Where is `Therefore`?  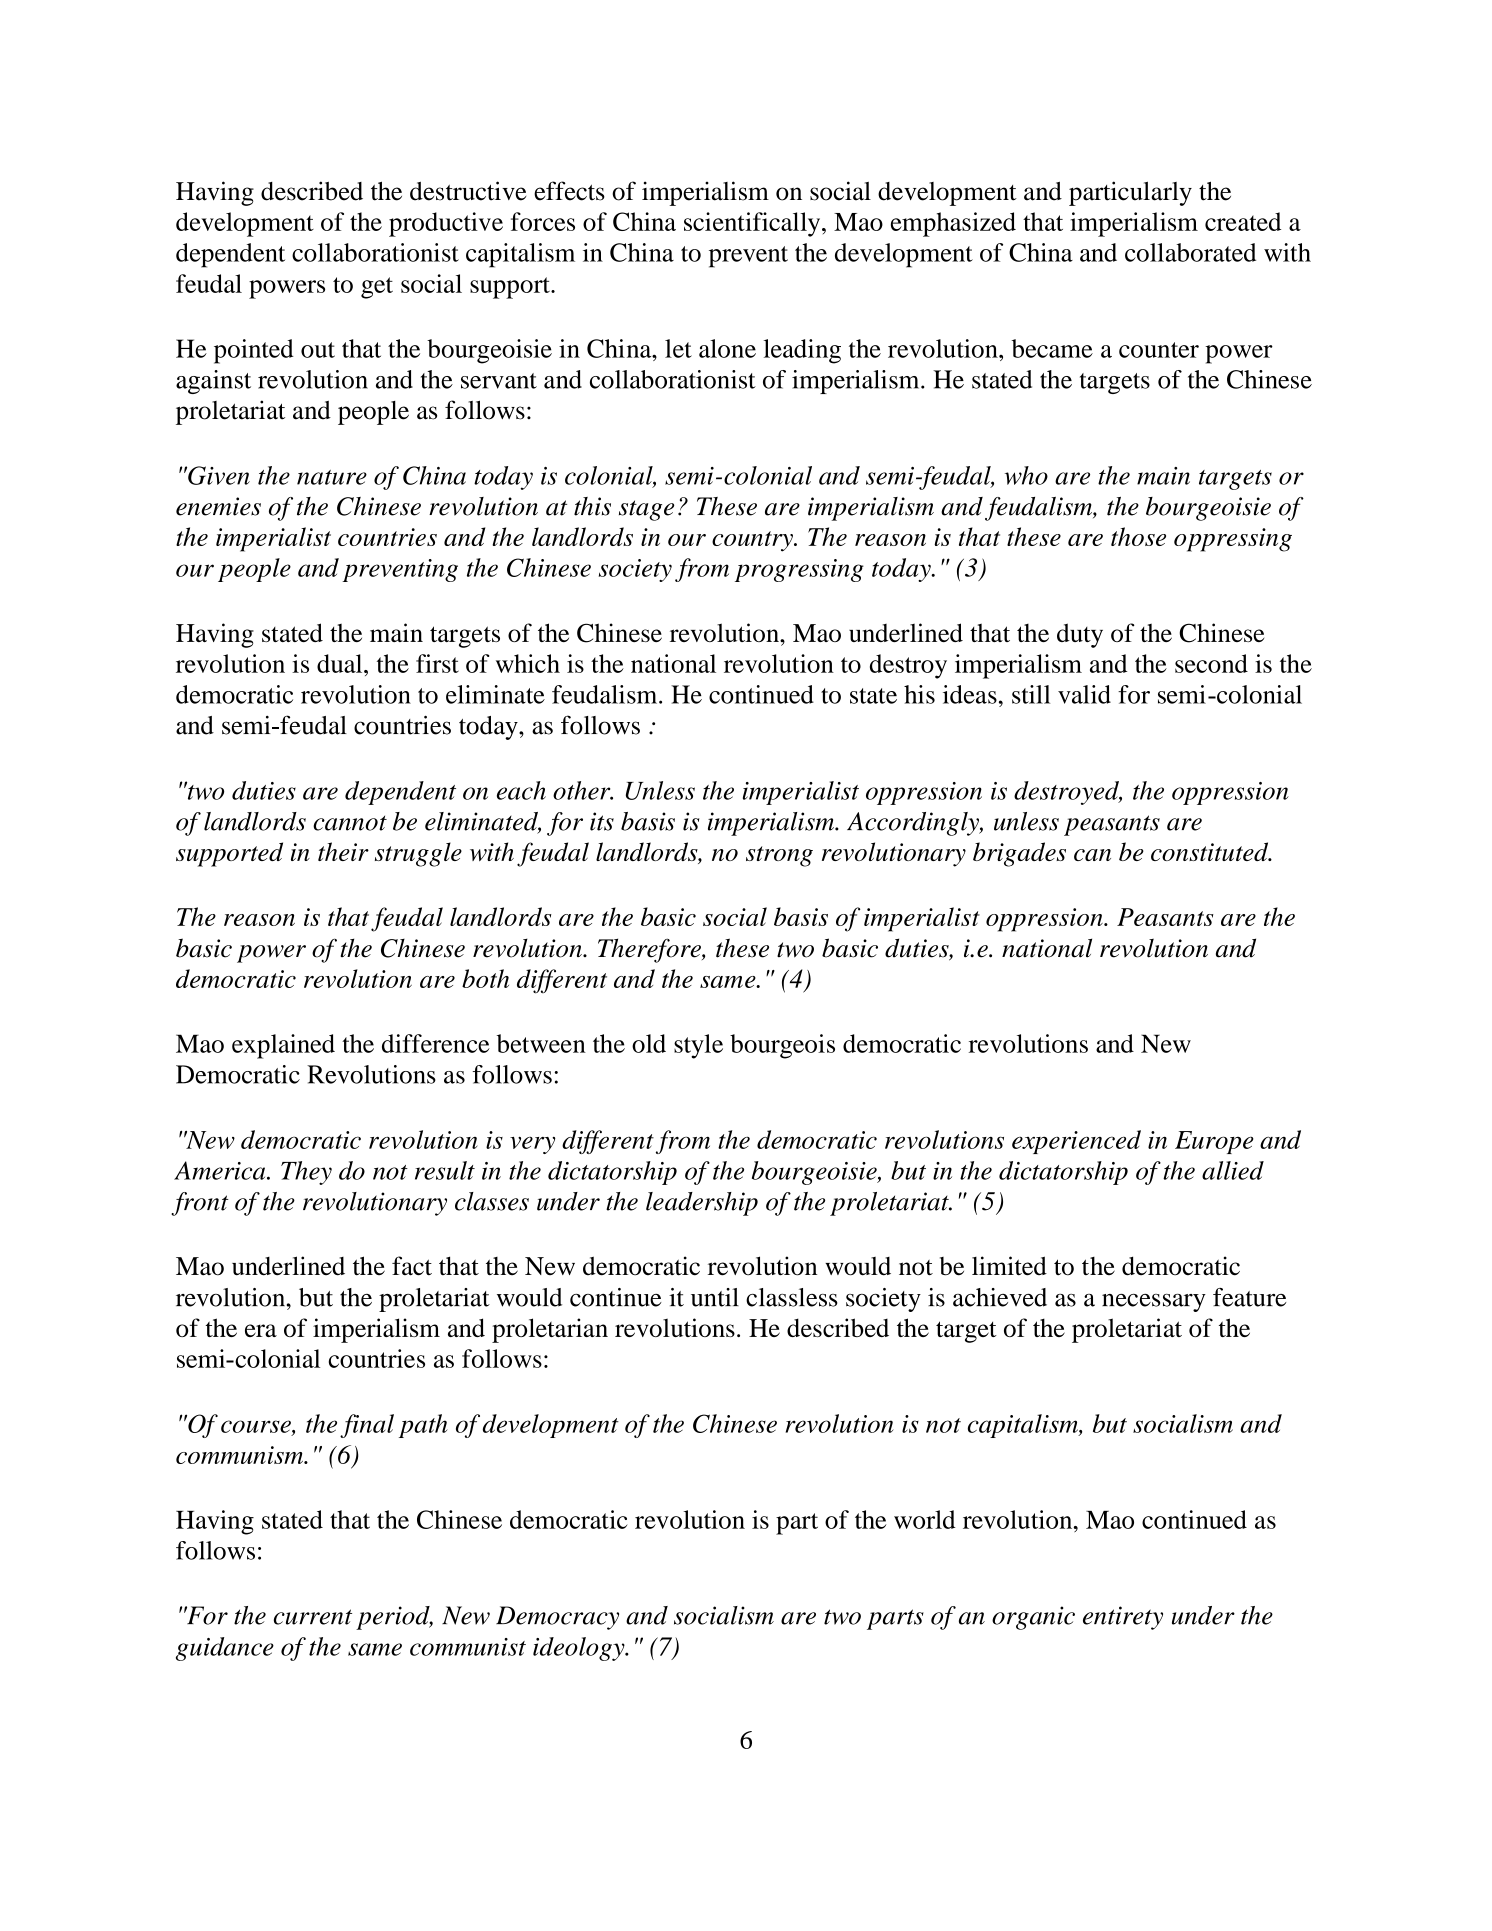 Therefore is located at coordinates (650, 950).
